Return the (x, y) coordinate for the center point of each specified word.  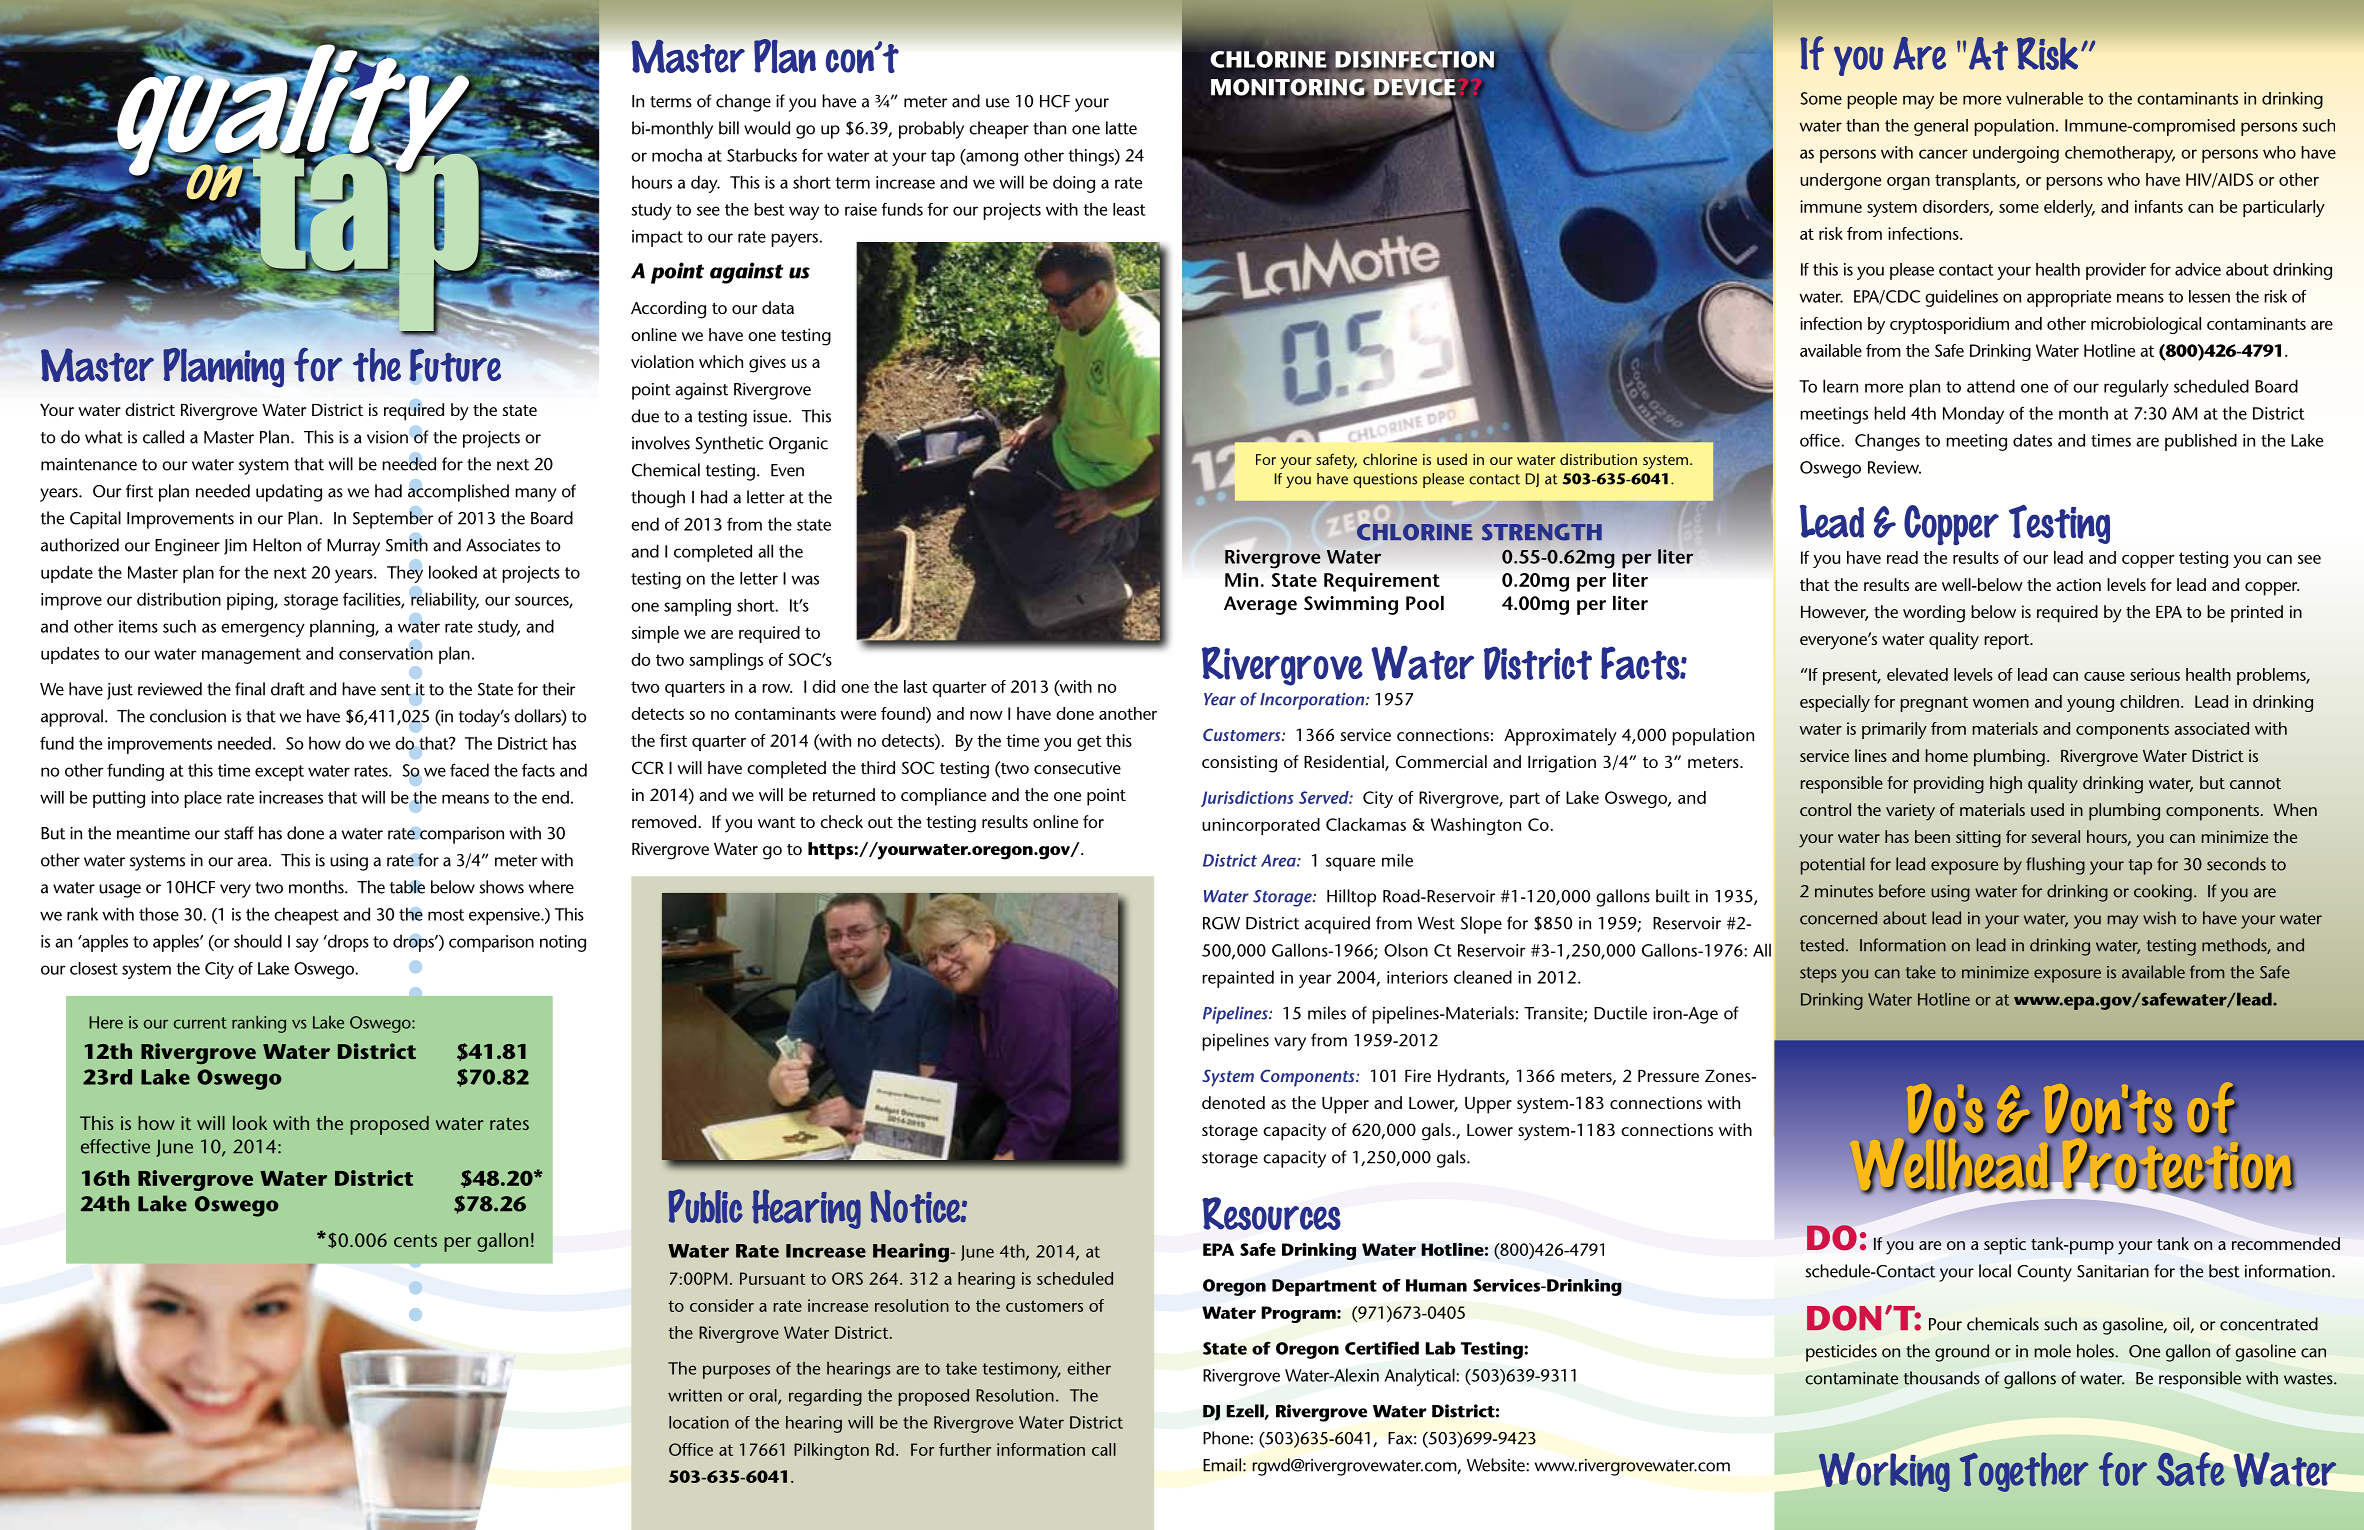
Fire (1418, 1075)
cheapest (306, 916)
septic (2005, 1246)
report (2008, 642)
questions (1385, 480)
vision (387, 437)
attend (1991, 386)
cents (415, 1240)
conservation (386, 653)
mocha (677, 155)
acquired (1337, 925)
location (699, 1422)
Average (1260, 605)
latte (1121, 128)
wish (2159, 918)
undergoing (2016, 154)
